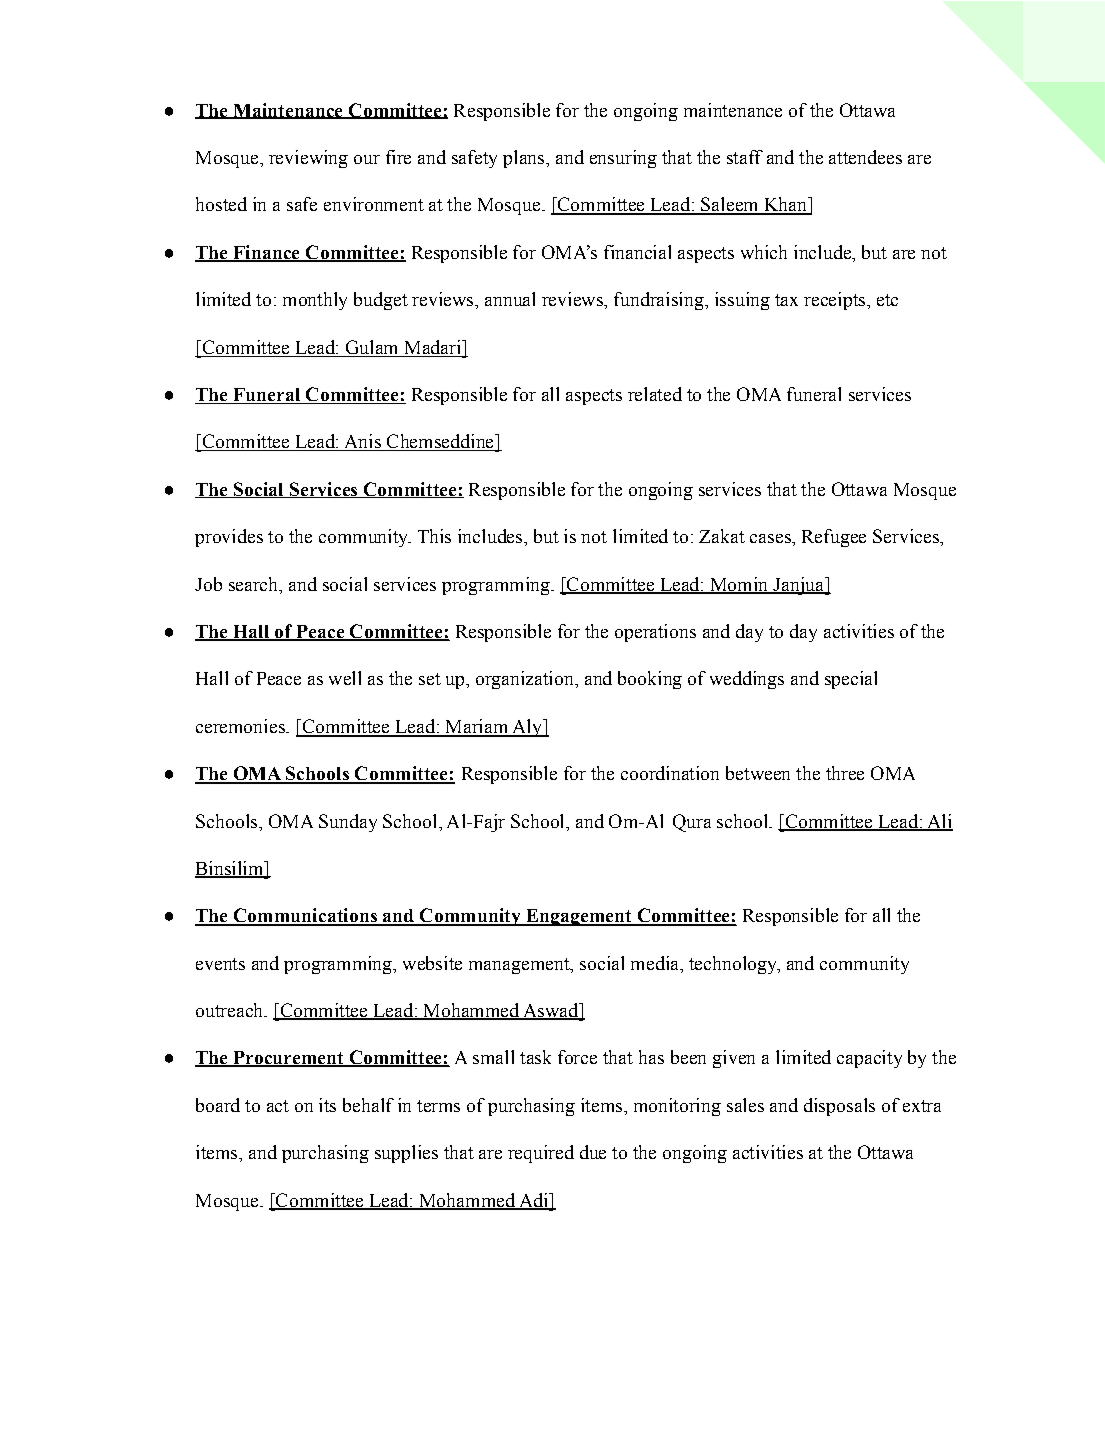 The height and width of the screenshot is (1430, 1105). What do you see at coordinates (348, 823) in the screenshot?
I see `Sunday` at bounding box center [348, 823].
